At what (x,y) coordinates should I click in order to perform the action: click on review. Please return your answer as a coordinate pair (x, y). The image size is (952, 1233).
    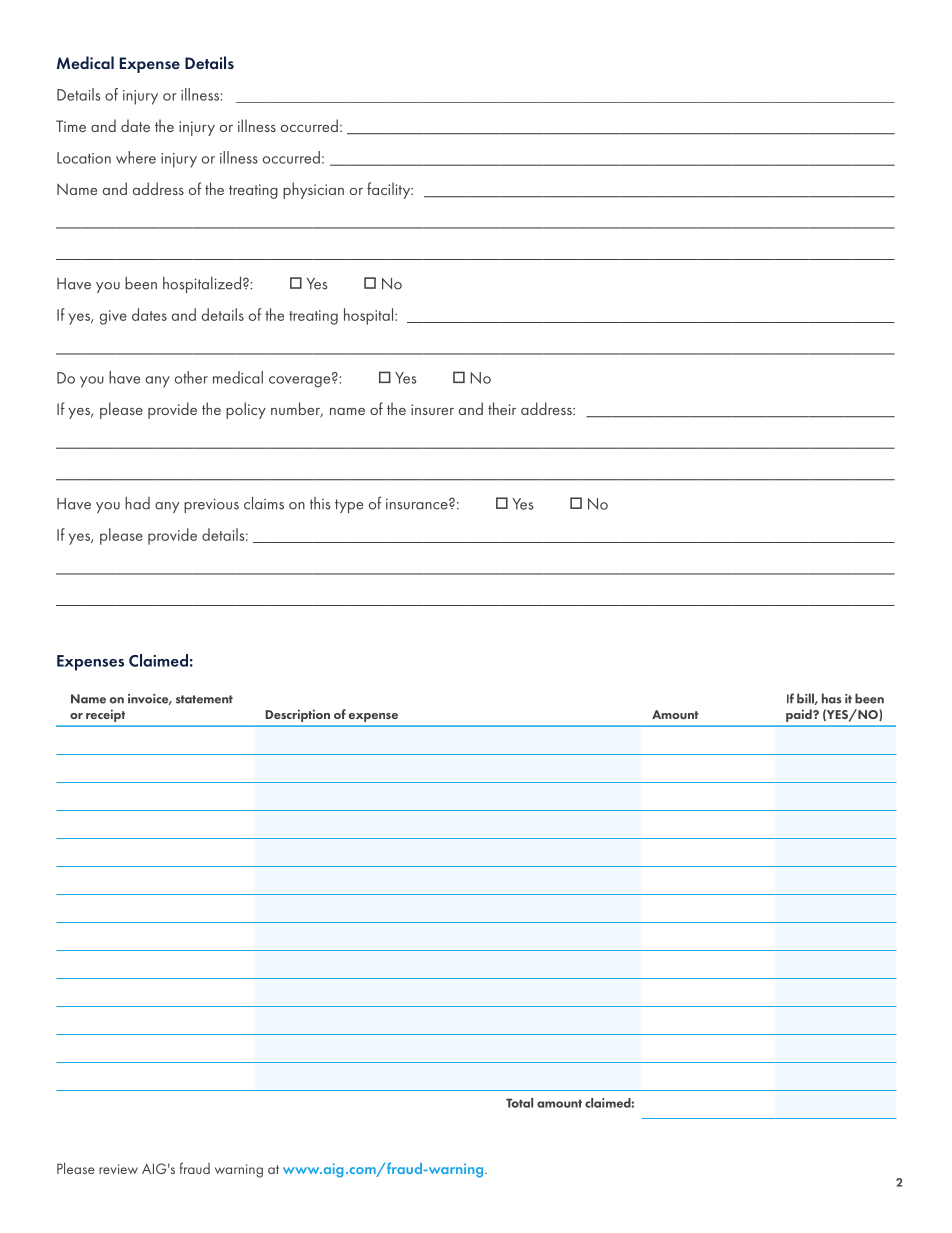
    Looking at the image, I should click on (118, 1169).
